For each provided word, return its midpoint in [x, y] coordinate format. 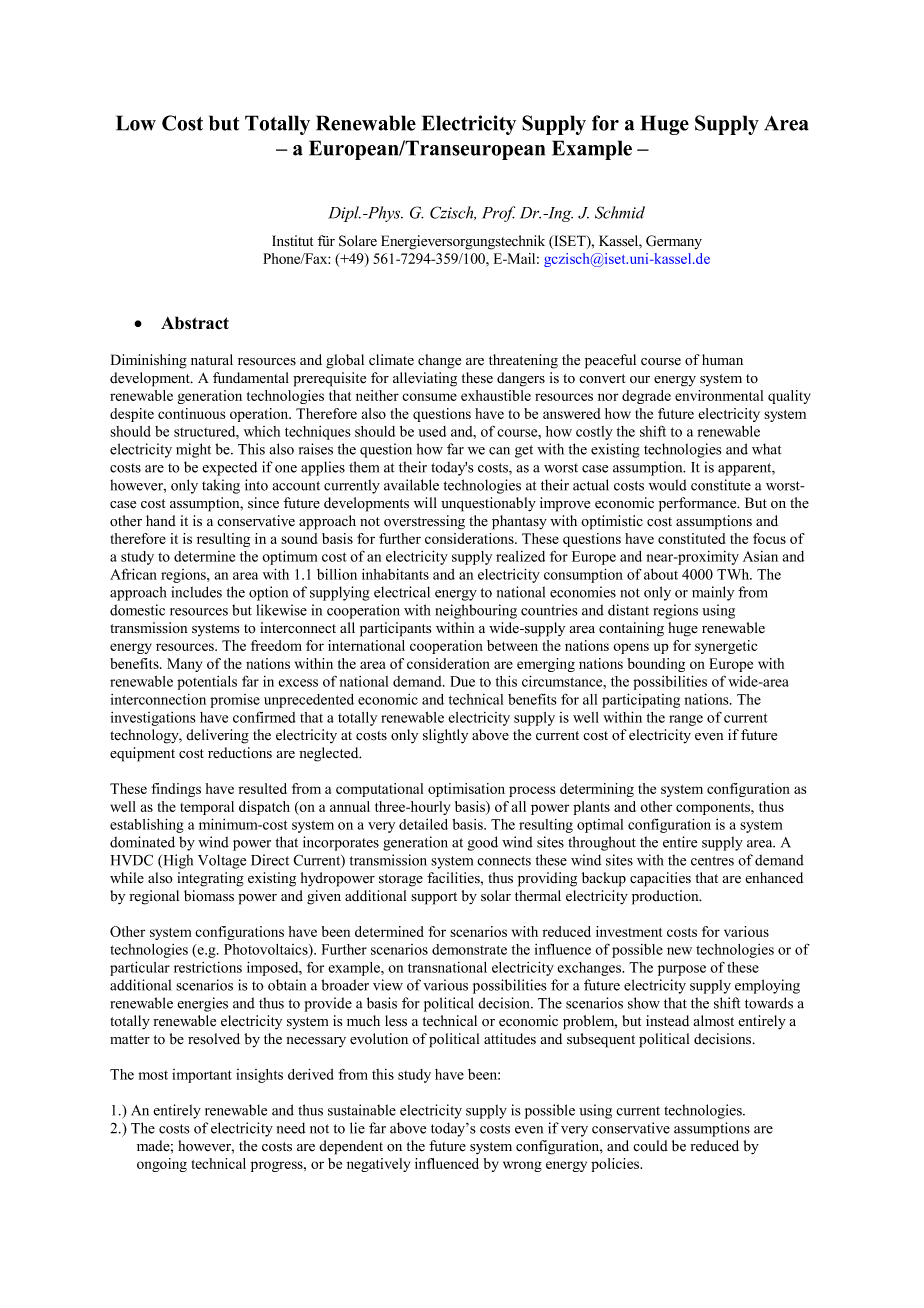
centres [712, 861]
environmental [719, 395]
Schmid [620, 212]
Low [136, 123]
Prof [498, 214]
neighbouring [476, 611]
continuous [191, 413]
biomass [209, 896]
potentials [207, 683]
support [434, 898]
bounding [656, 665]
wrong [522, 1166]
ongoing [162, 1165]
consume [429, 397]
